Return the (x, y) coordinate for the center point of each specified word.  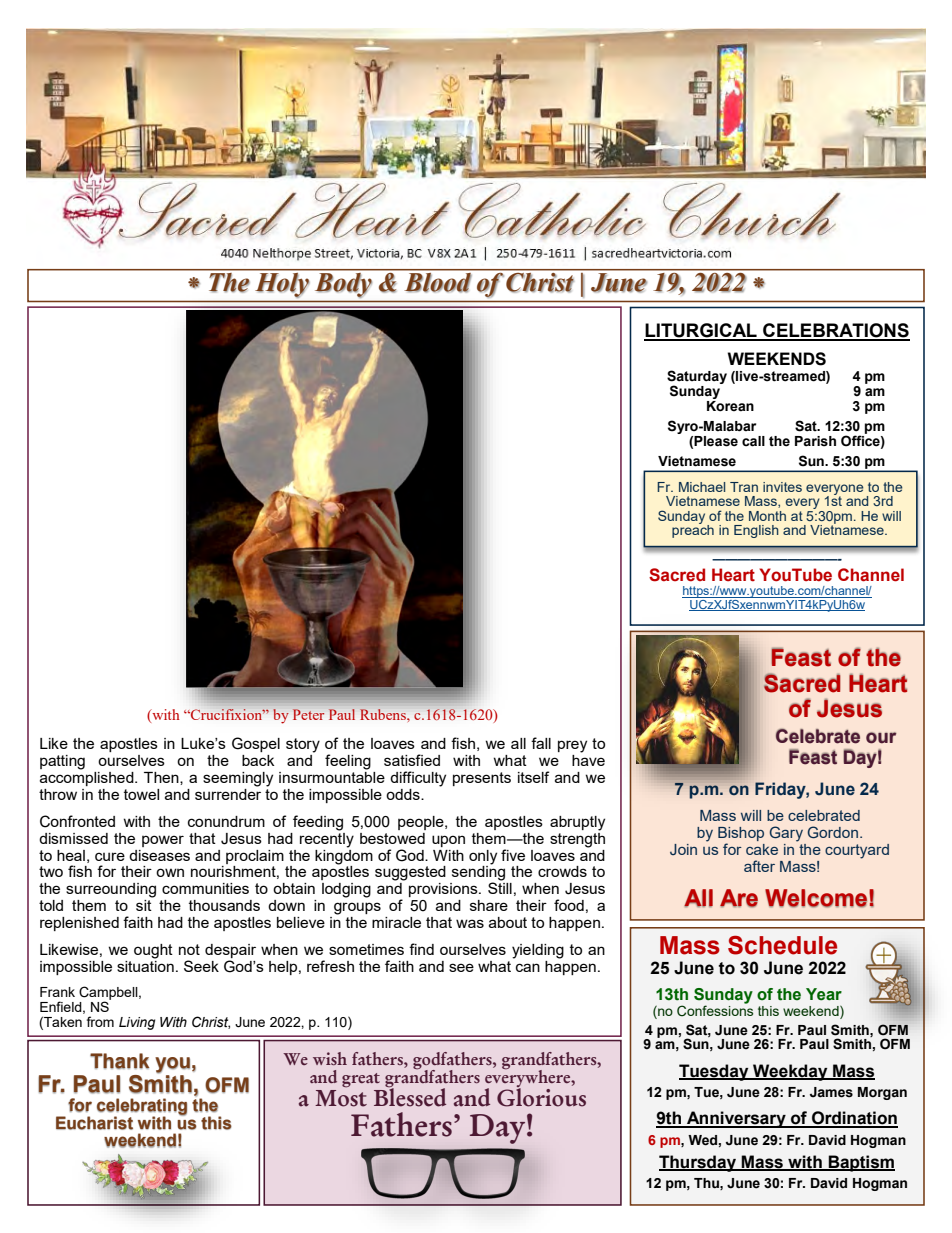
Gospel (256, 744)
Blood (438, 282)
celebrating (142, 1107)
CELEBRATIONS (835, 331)
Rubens (384, 714)
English (756, 531)
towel (141, 794)
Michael (702, 487)
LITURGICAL (701, 331)
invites (782, 487)
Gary (786, 834)
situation (145, 965)
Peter (308, 714)
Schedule (782, 945)
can (528, 967)
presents (482, 779)
